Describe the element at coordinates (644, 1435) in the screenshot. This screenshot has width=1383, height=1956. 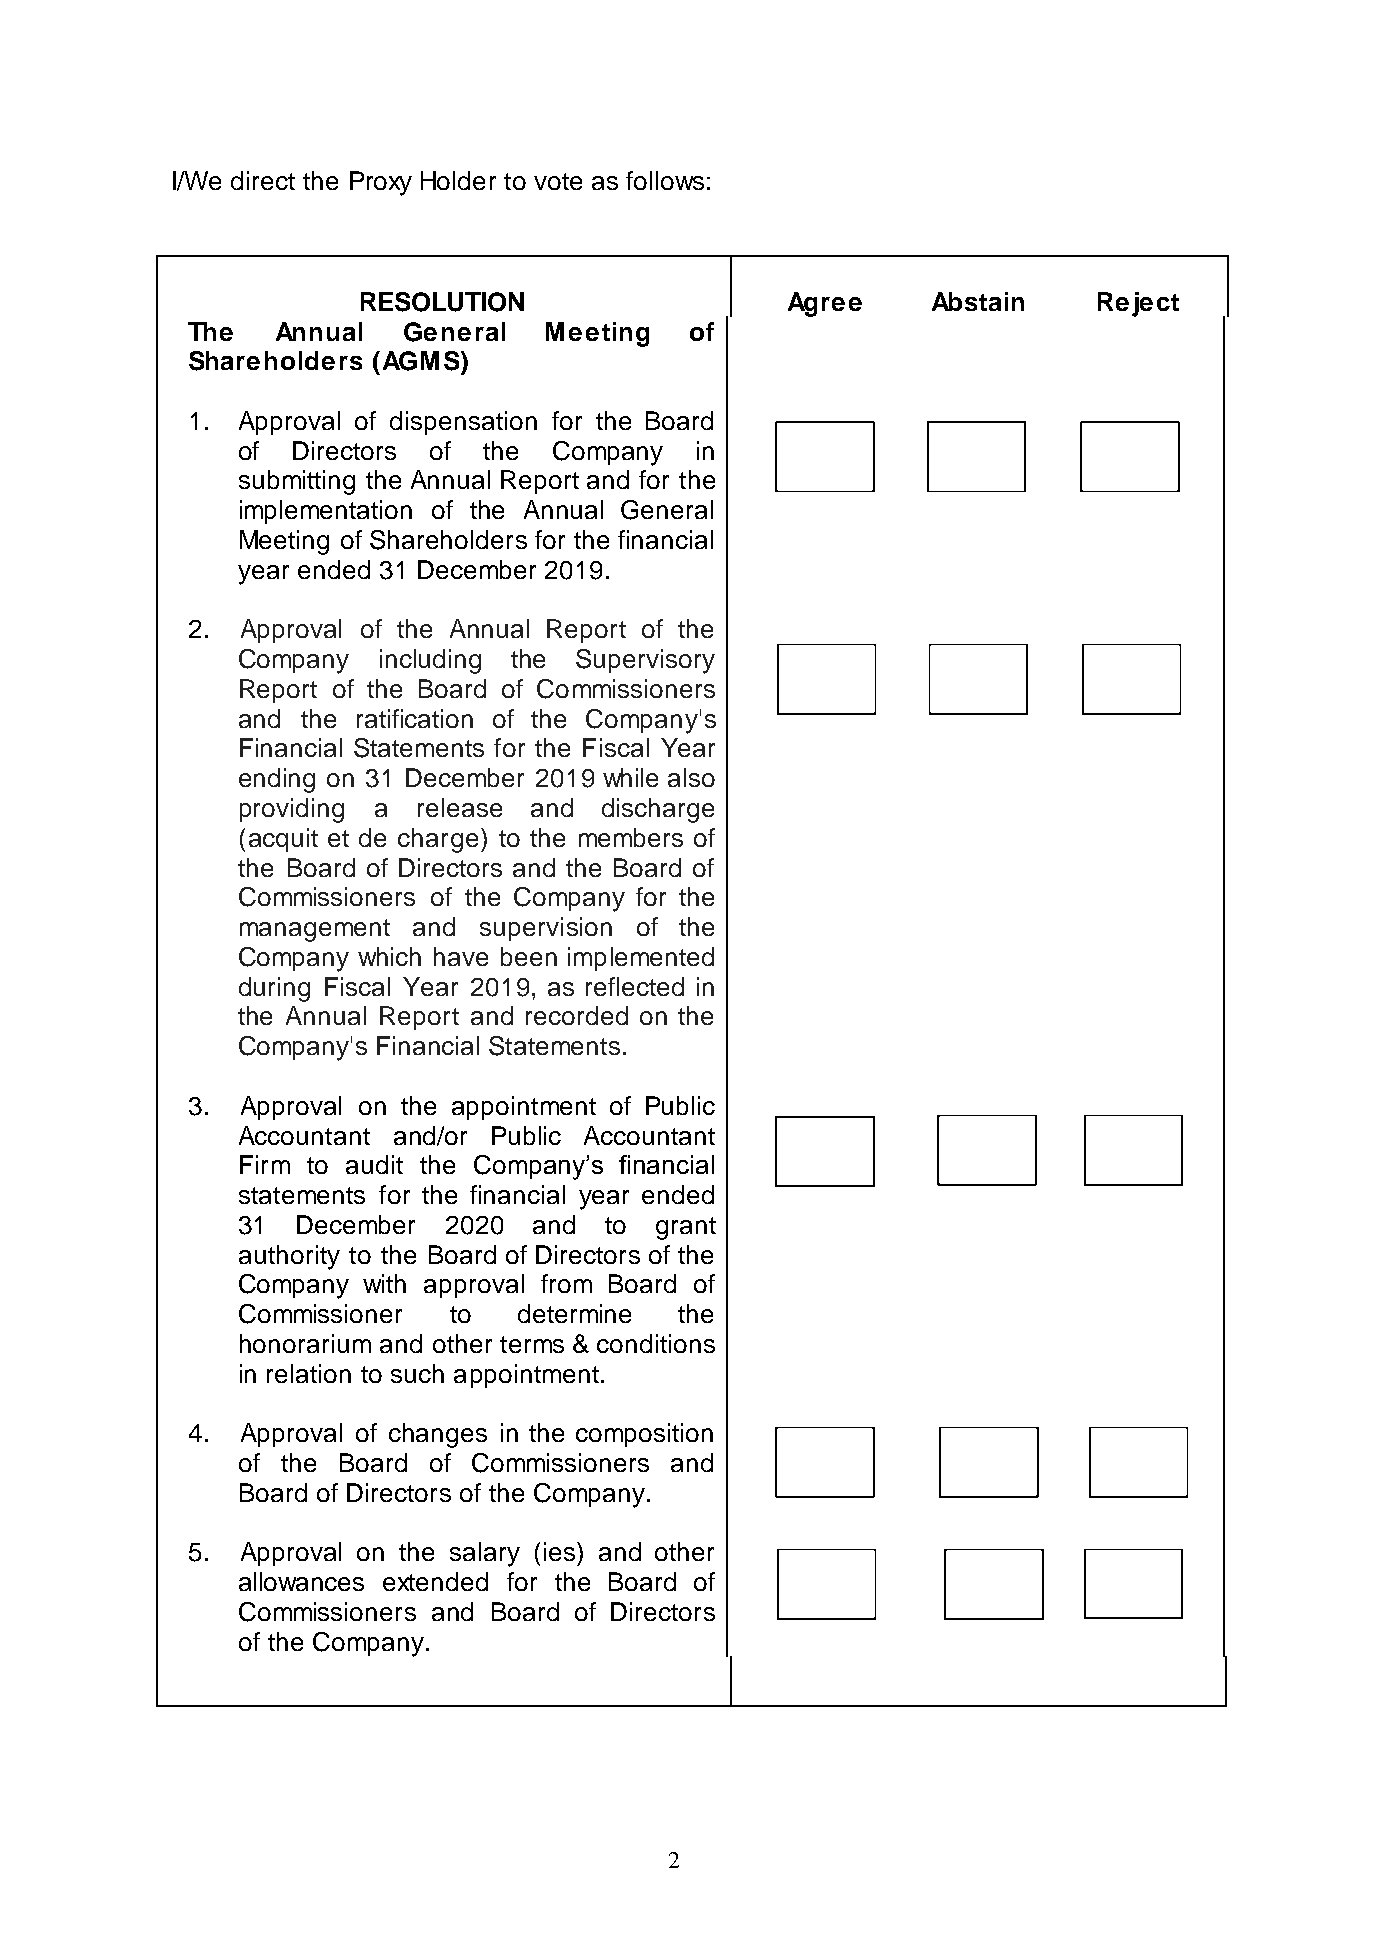
I see `composition` at that location.
